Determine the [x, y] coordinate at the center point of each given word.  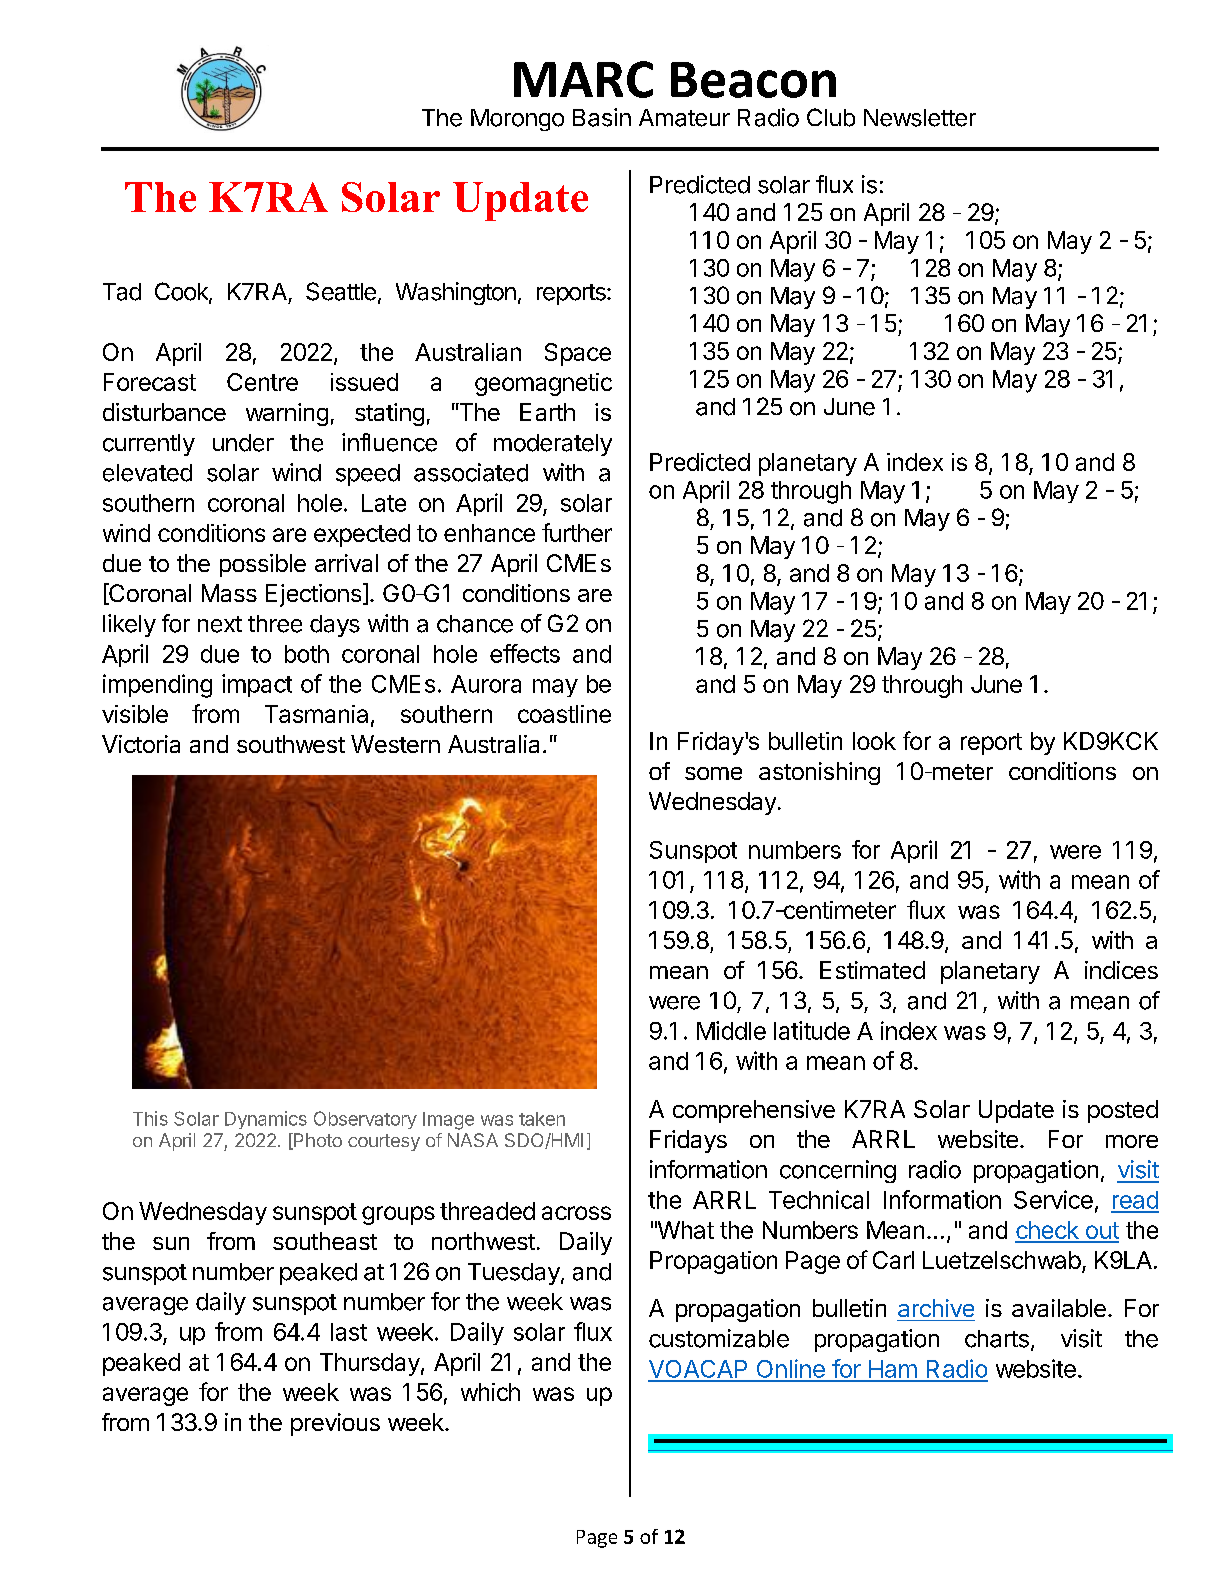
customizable [719, 1338]
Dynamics [266, 1120]
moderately [553, 445]
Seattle [341, 291]
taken [542, 1119]
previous [335, 1424]
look [874, 741]
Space [578, 354]
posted [1123, 1111]
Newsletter [920, 118]
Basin [602, 117]
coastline [564, 714]
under [243, 443]
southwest [291, 744]
